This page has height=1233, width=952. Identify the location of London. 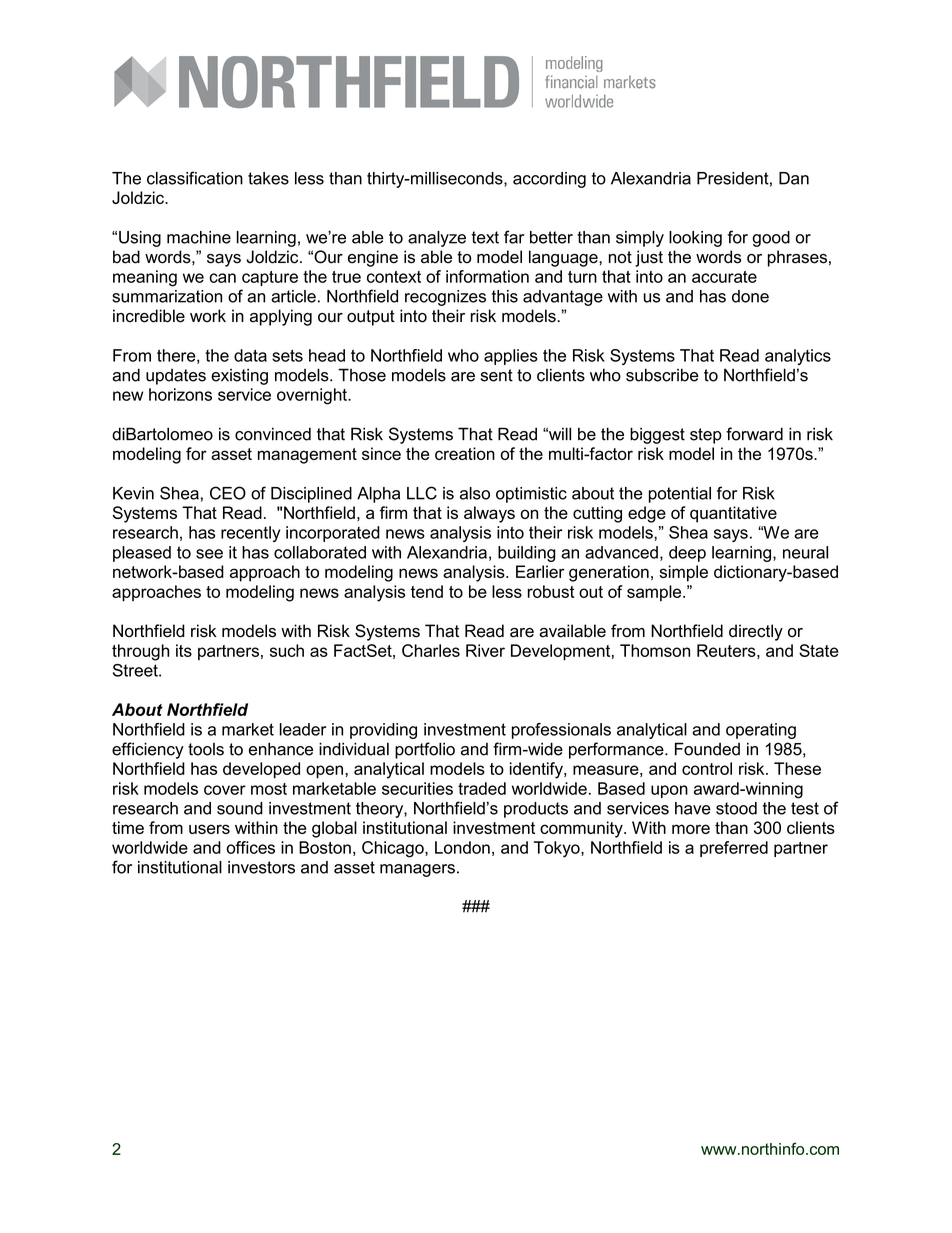
(462, 847).
